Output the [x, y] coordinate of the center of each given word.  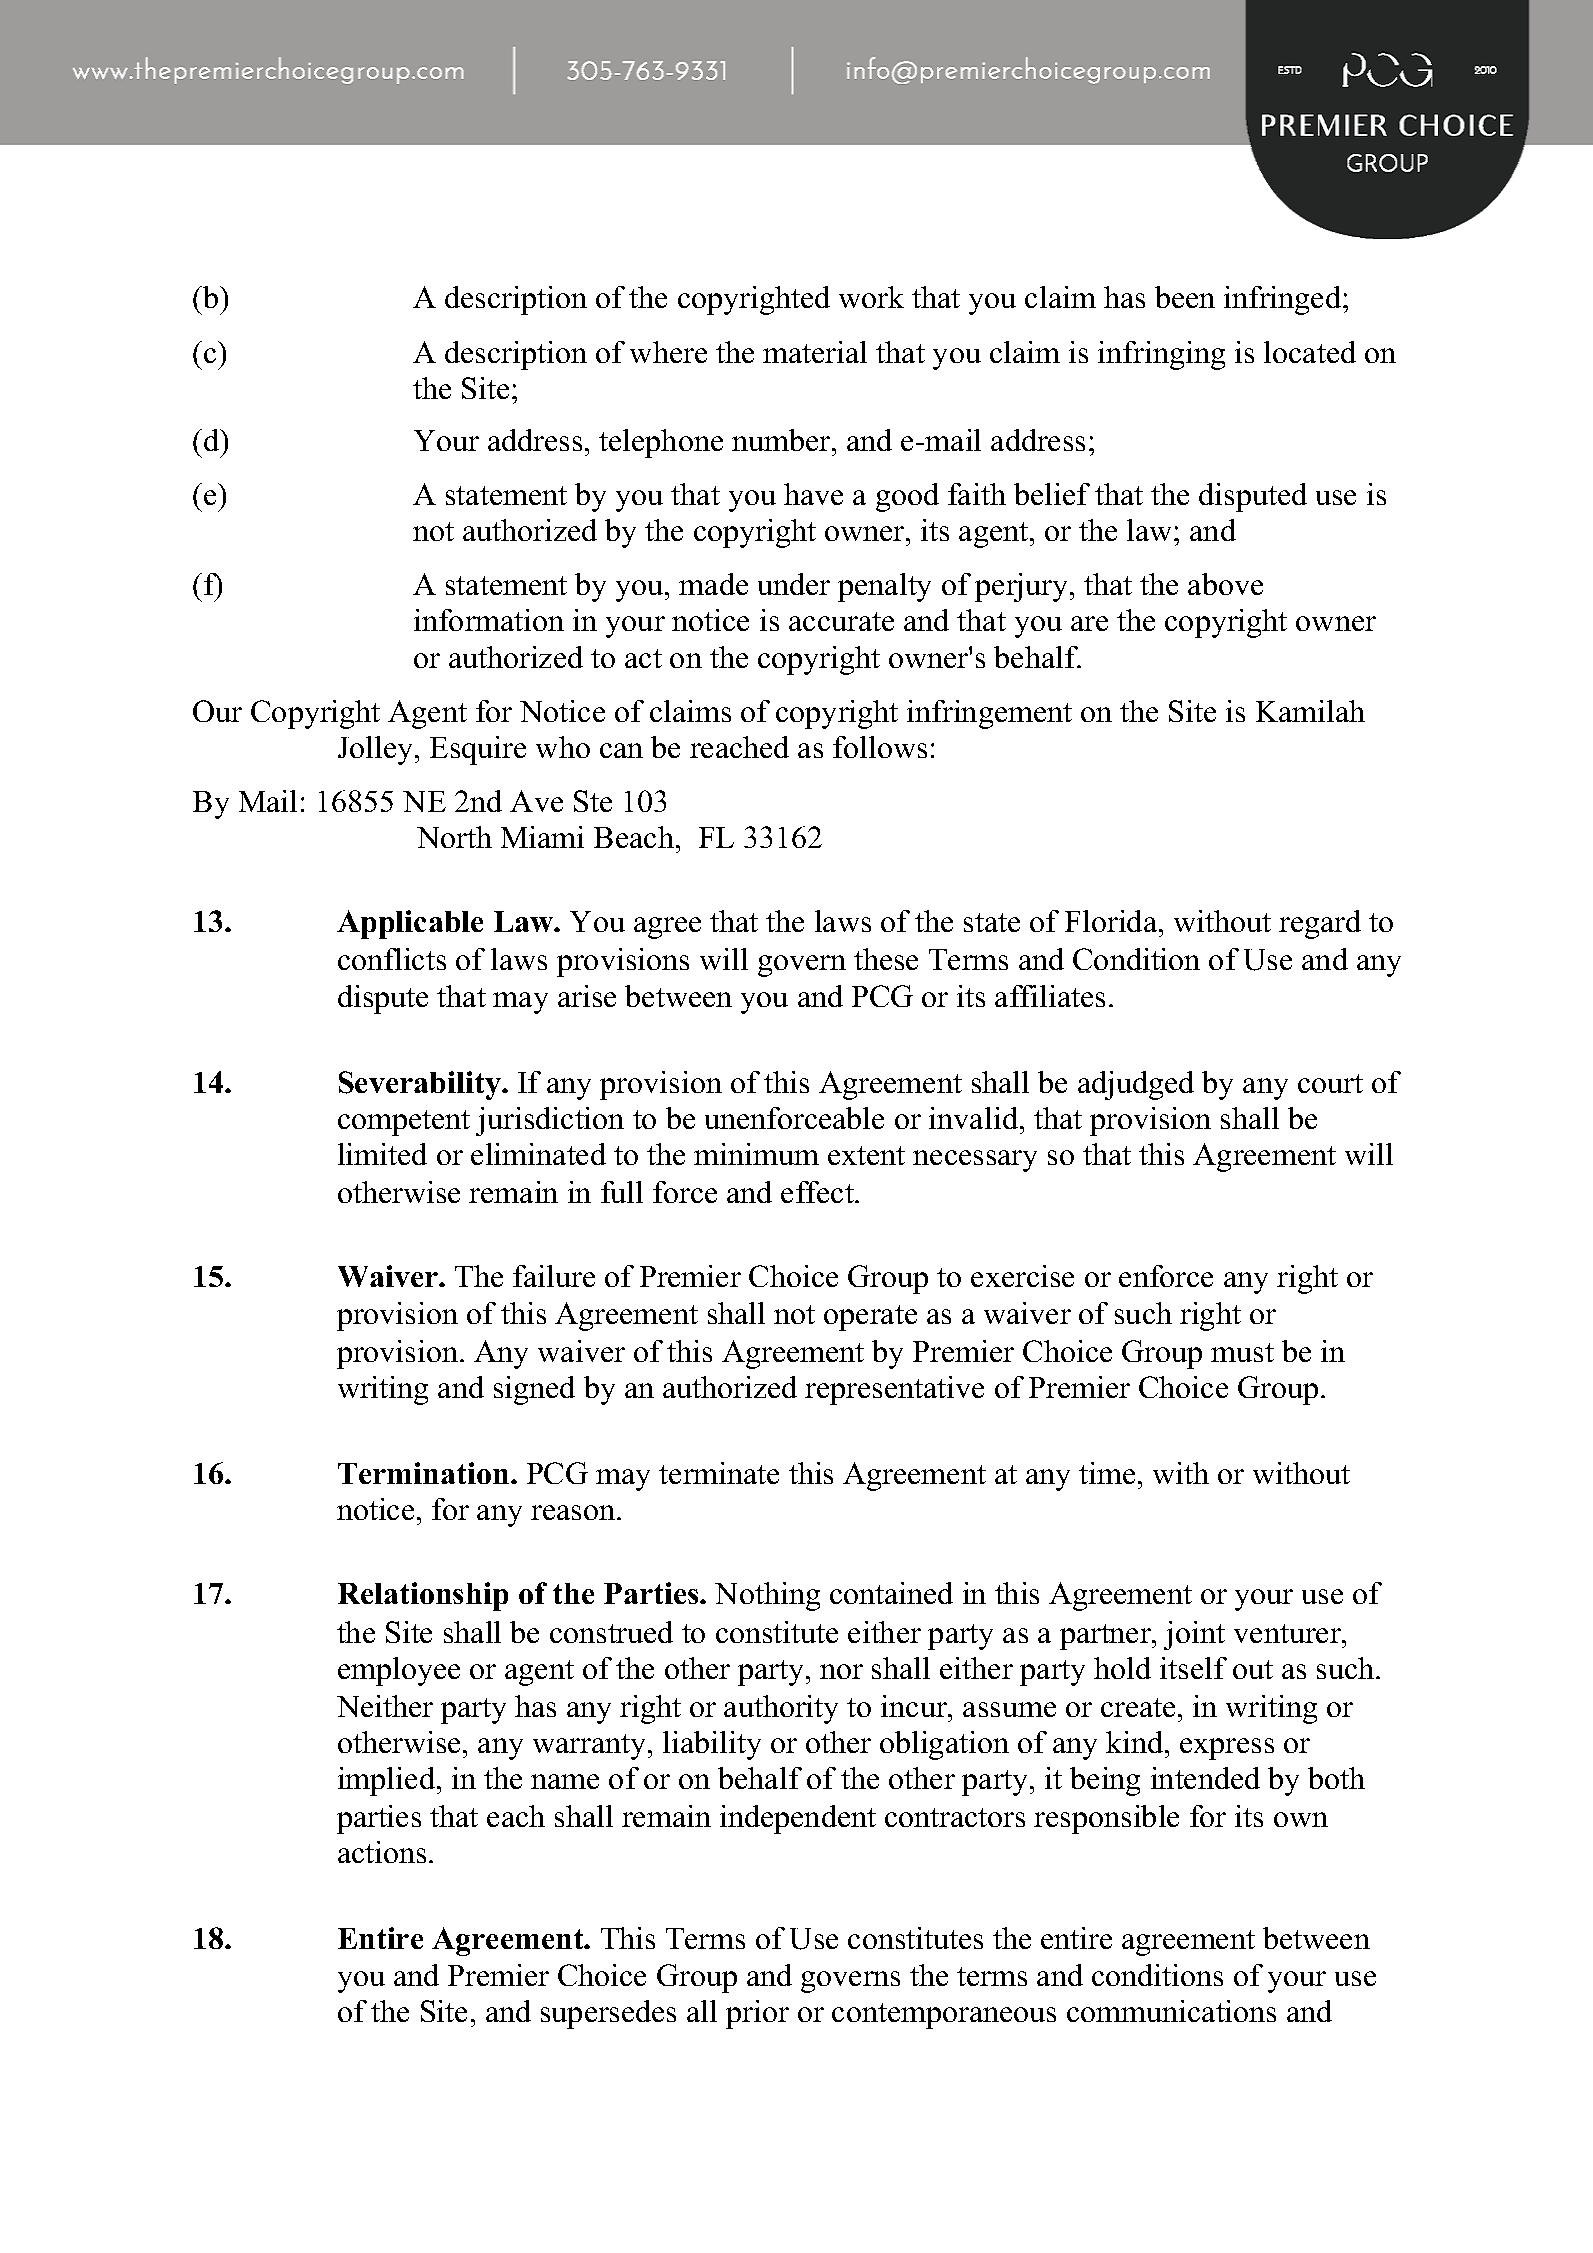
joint [1194, 1635]
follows [880, 747]
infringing [1161, 355]
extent [866, 1155]
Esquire [478, 750]
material [815, 352]
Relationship [423, 1596]
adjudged [1136, 1085]
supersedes [608, 2014]
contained [891, 1593]
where [668, 352]
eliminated [538, 1154]
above [1225, 584]
